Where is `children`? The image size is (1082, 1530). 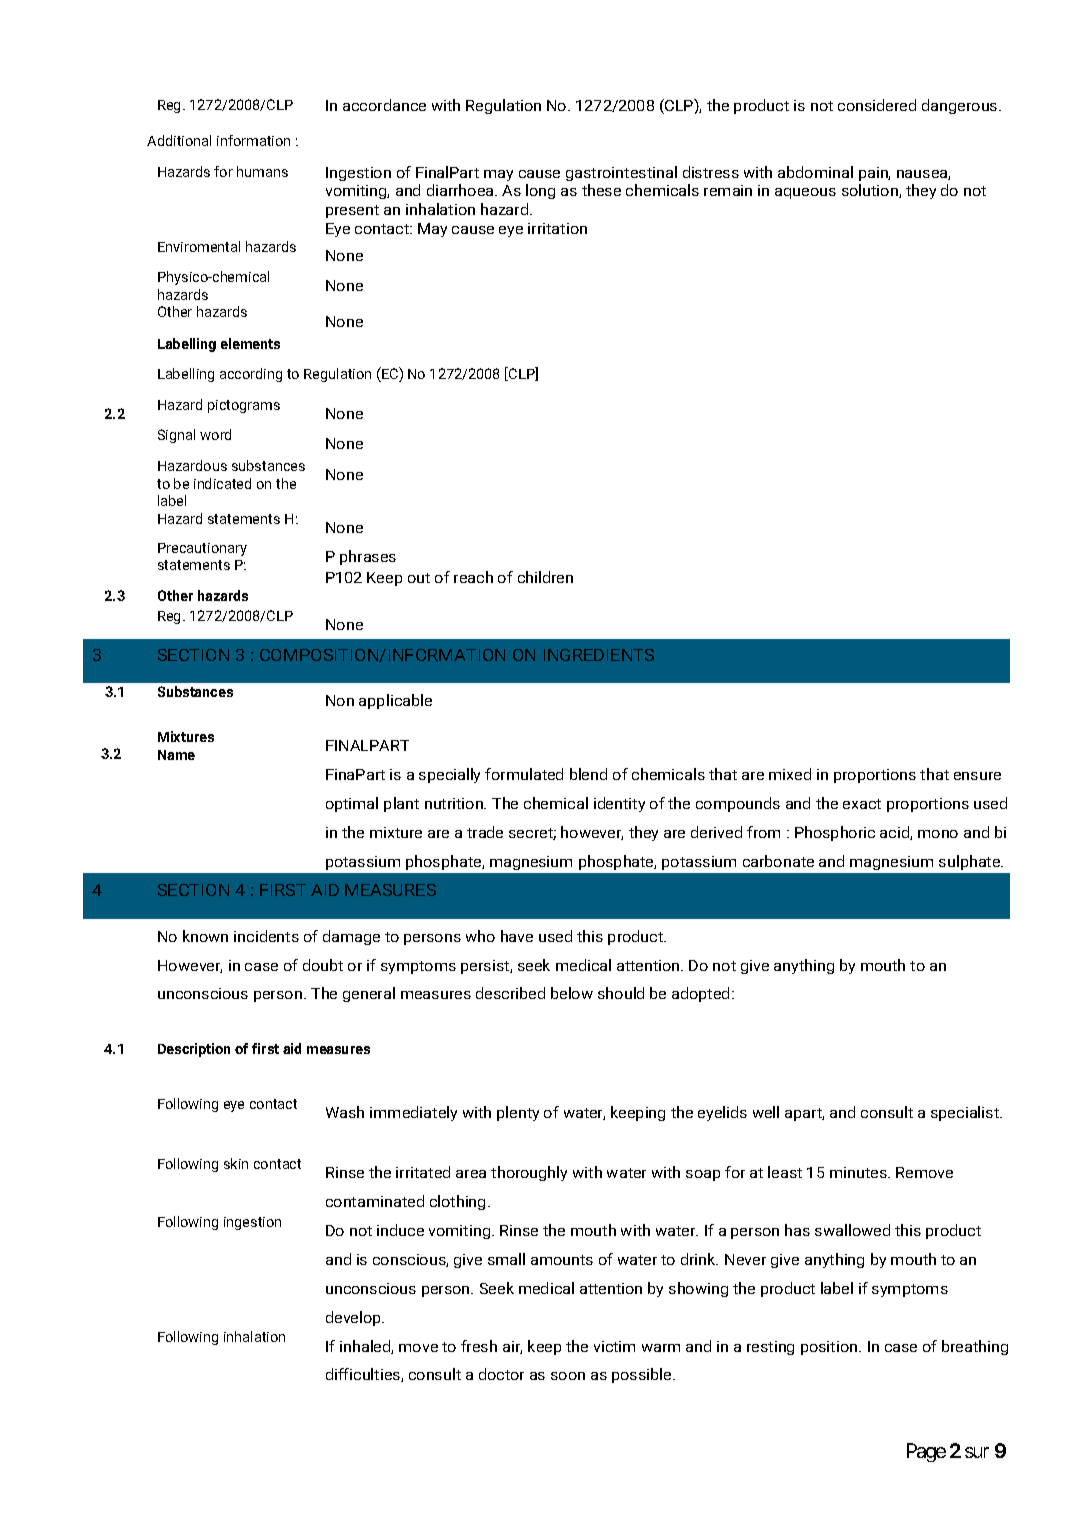 children is located at coordinates (545, 577).
